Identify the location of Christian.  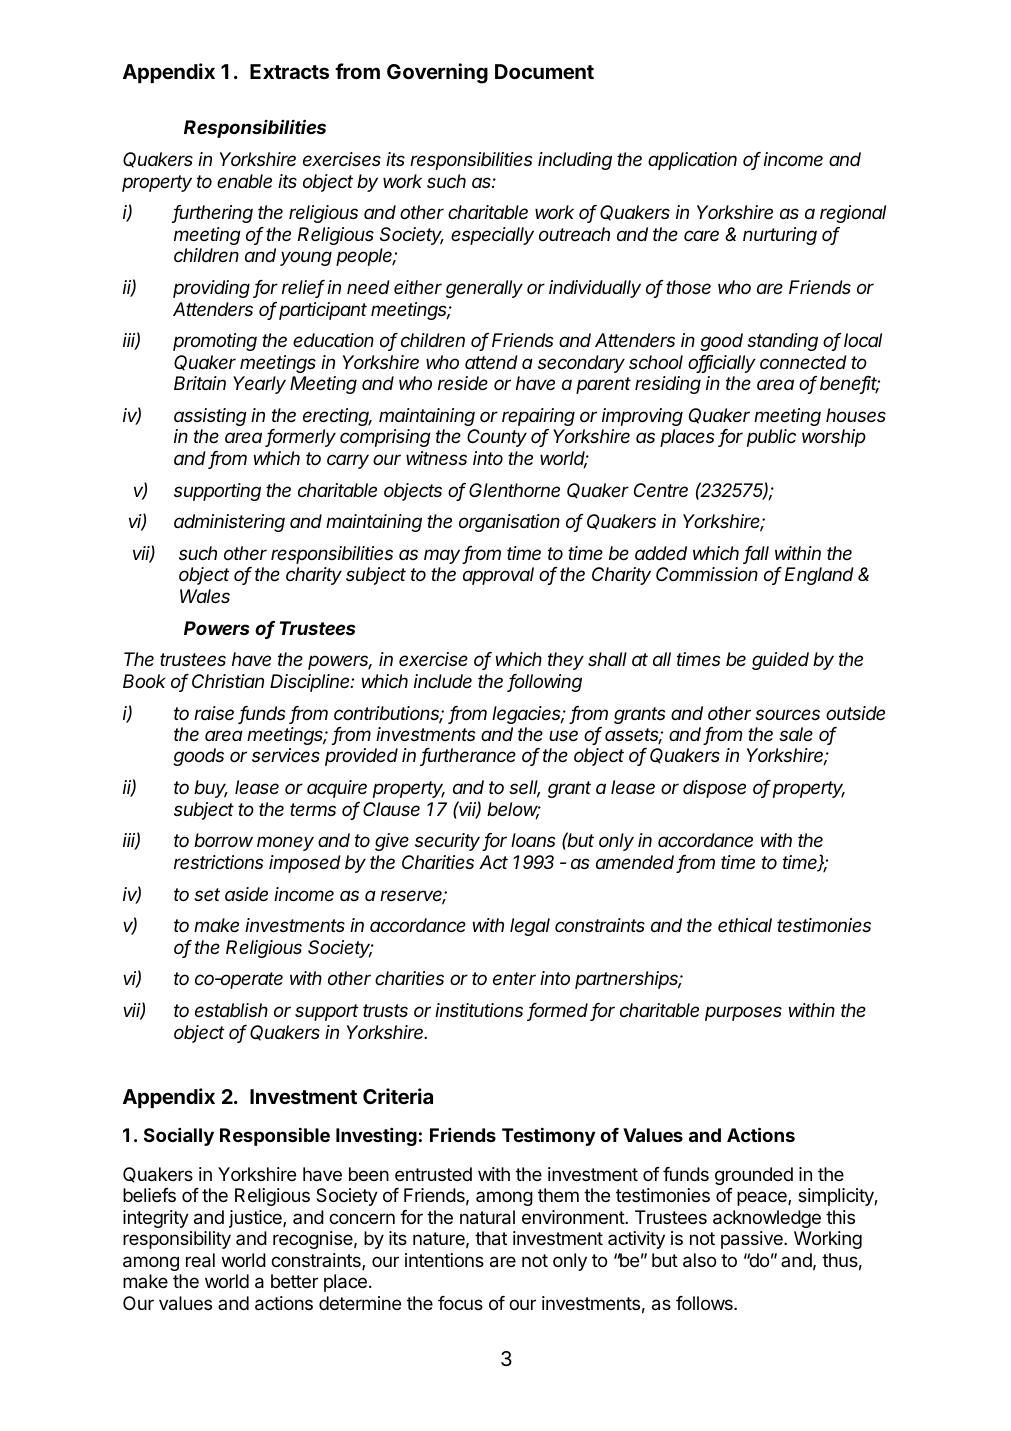
(228, 681).
